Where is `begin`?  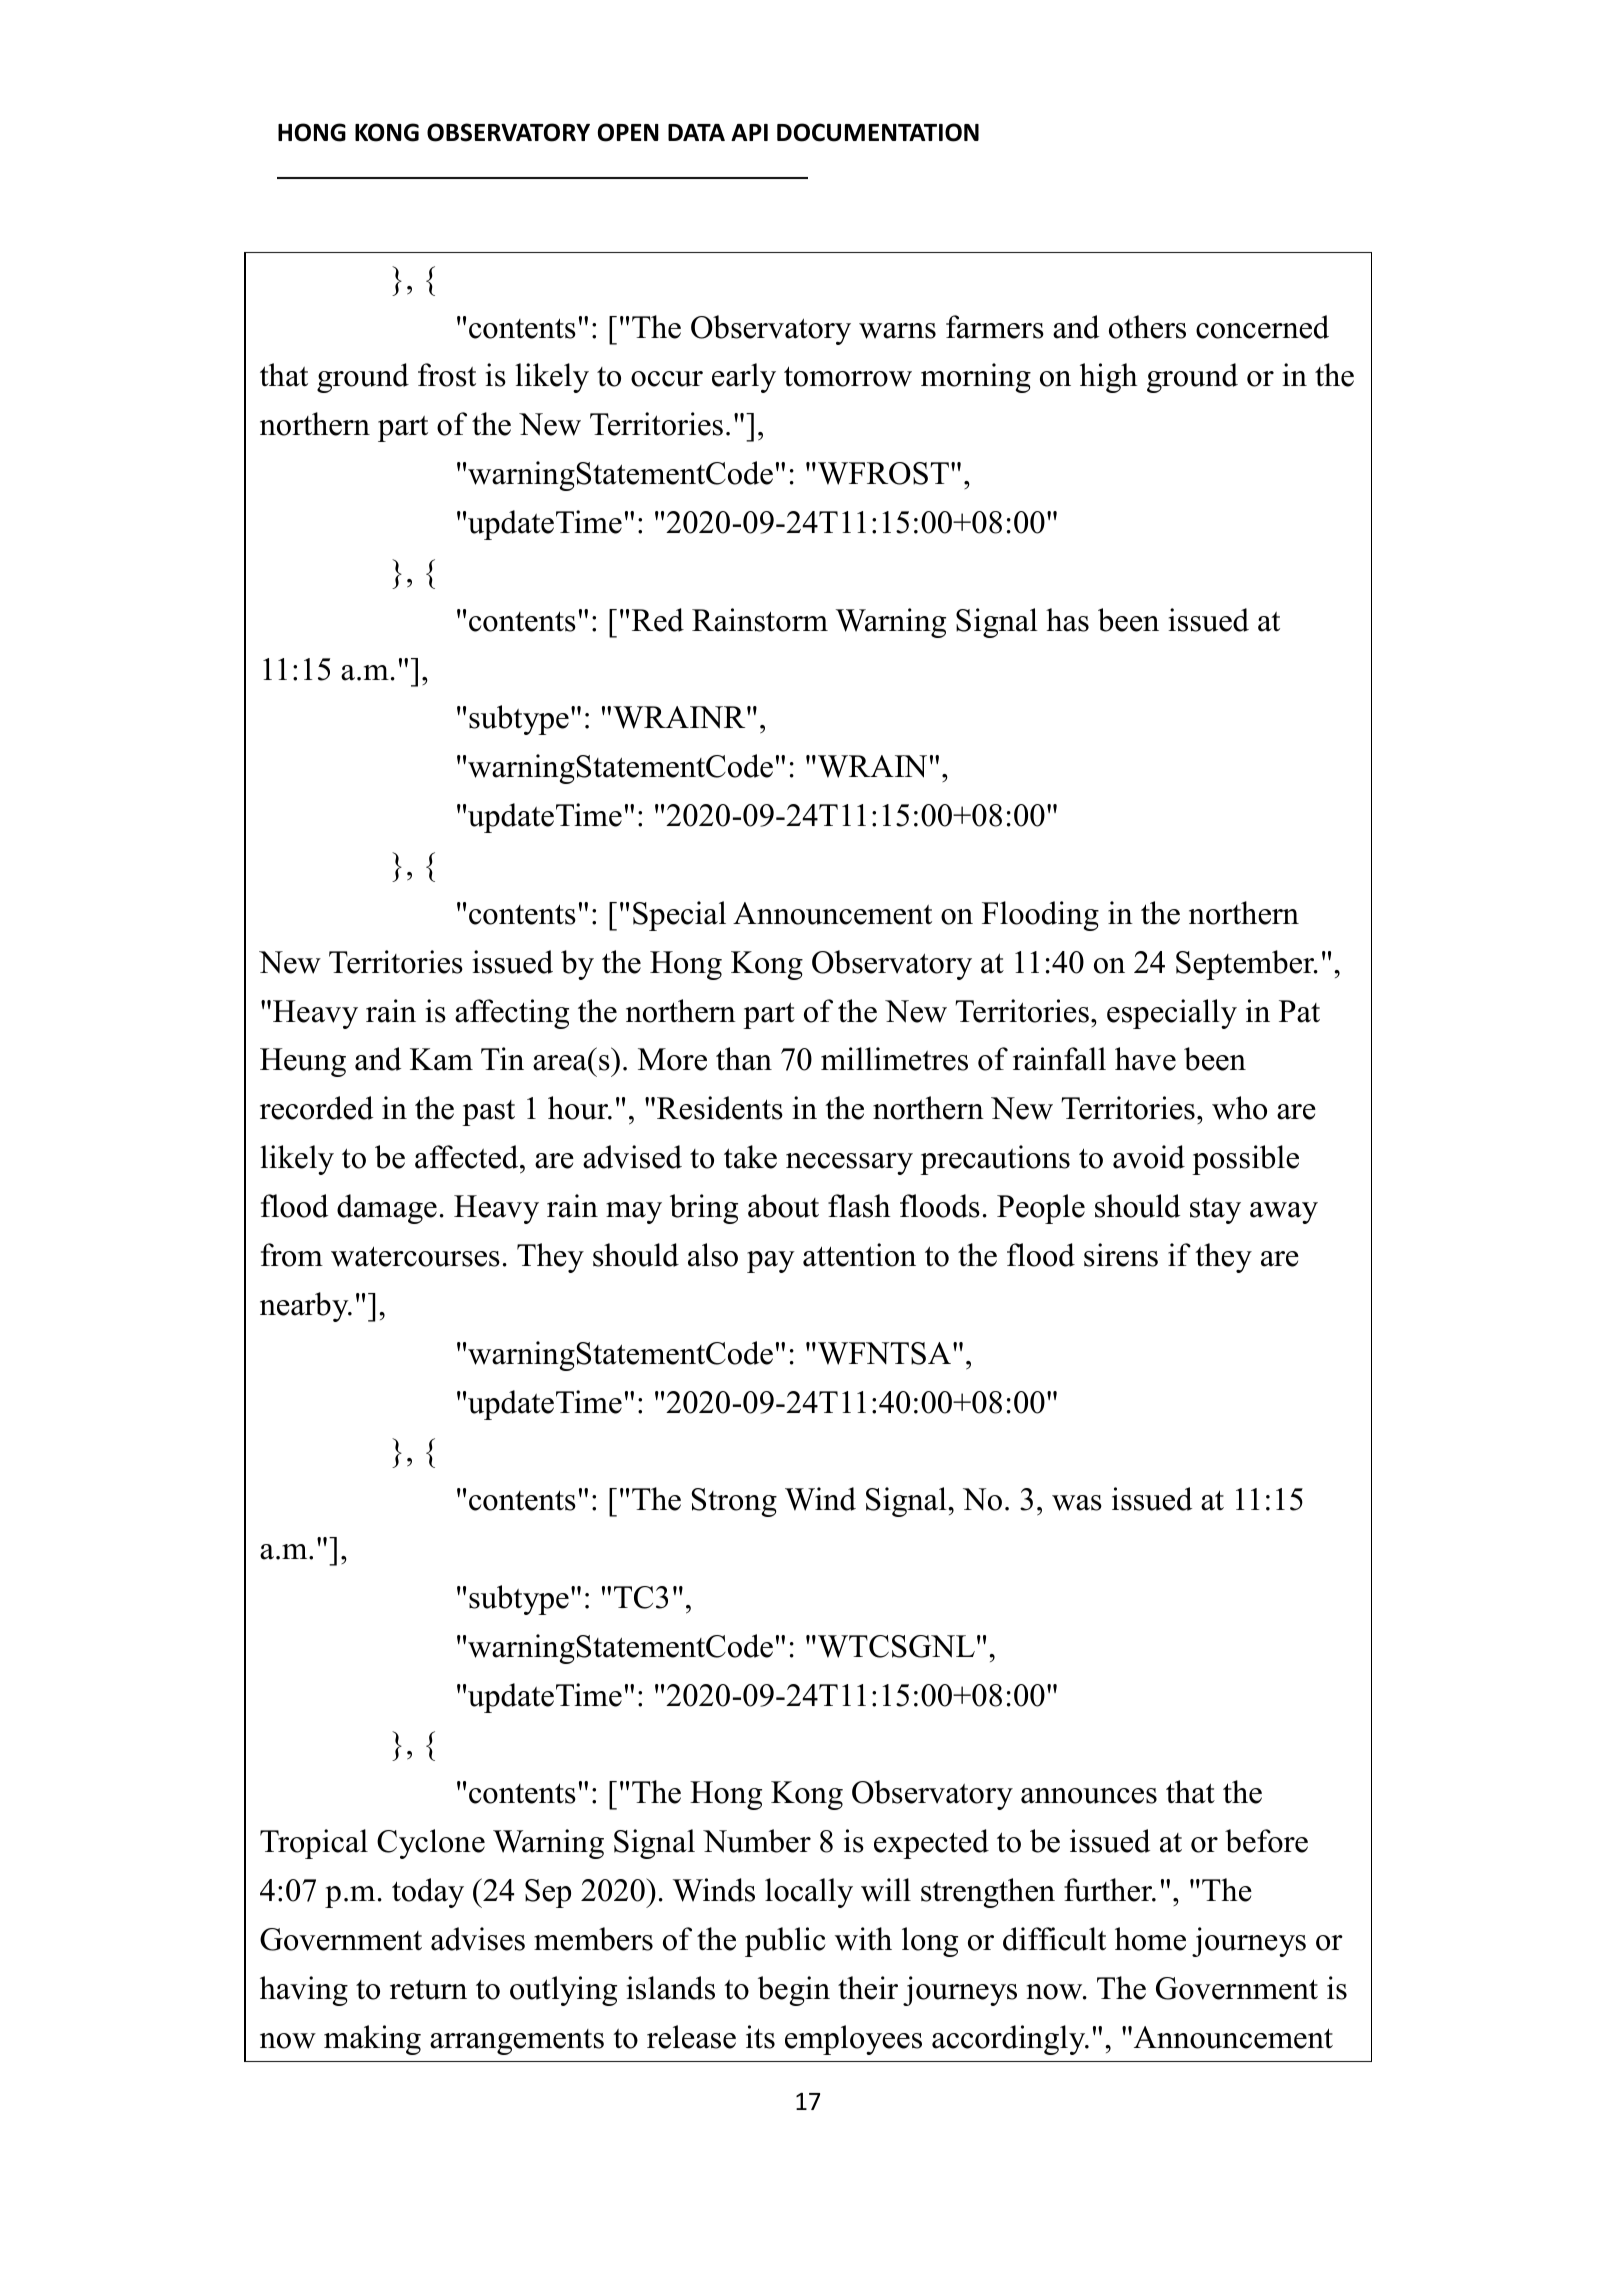 begin is located at coordinates (794, 1991).
